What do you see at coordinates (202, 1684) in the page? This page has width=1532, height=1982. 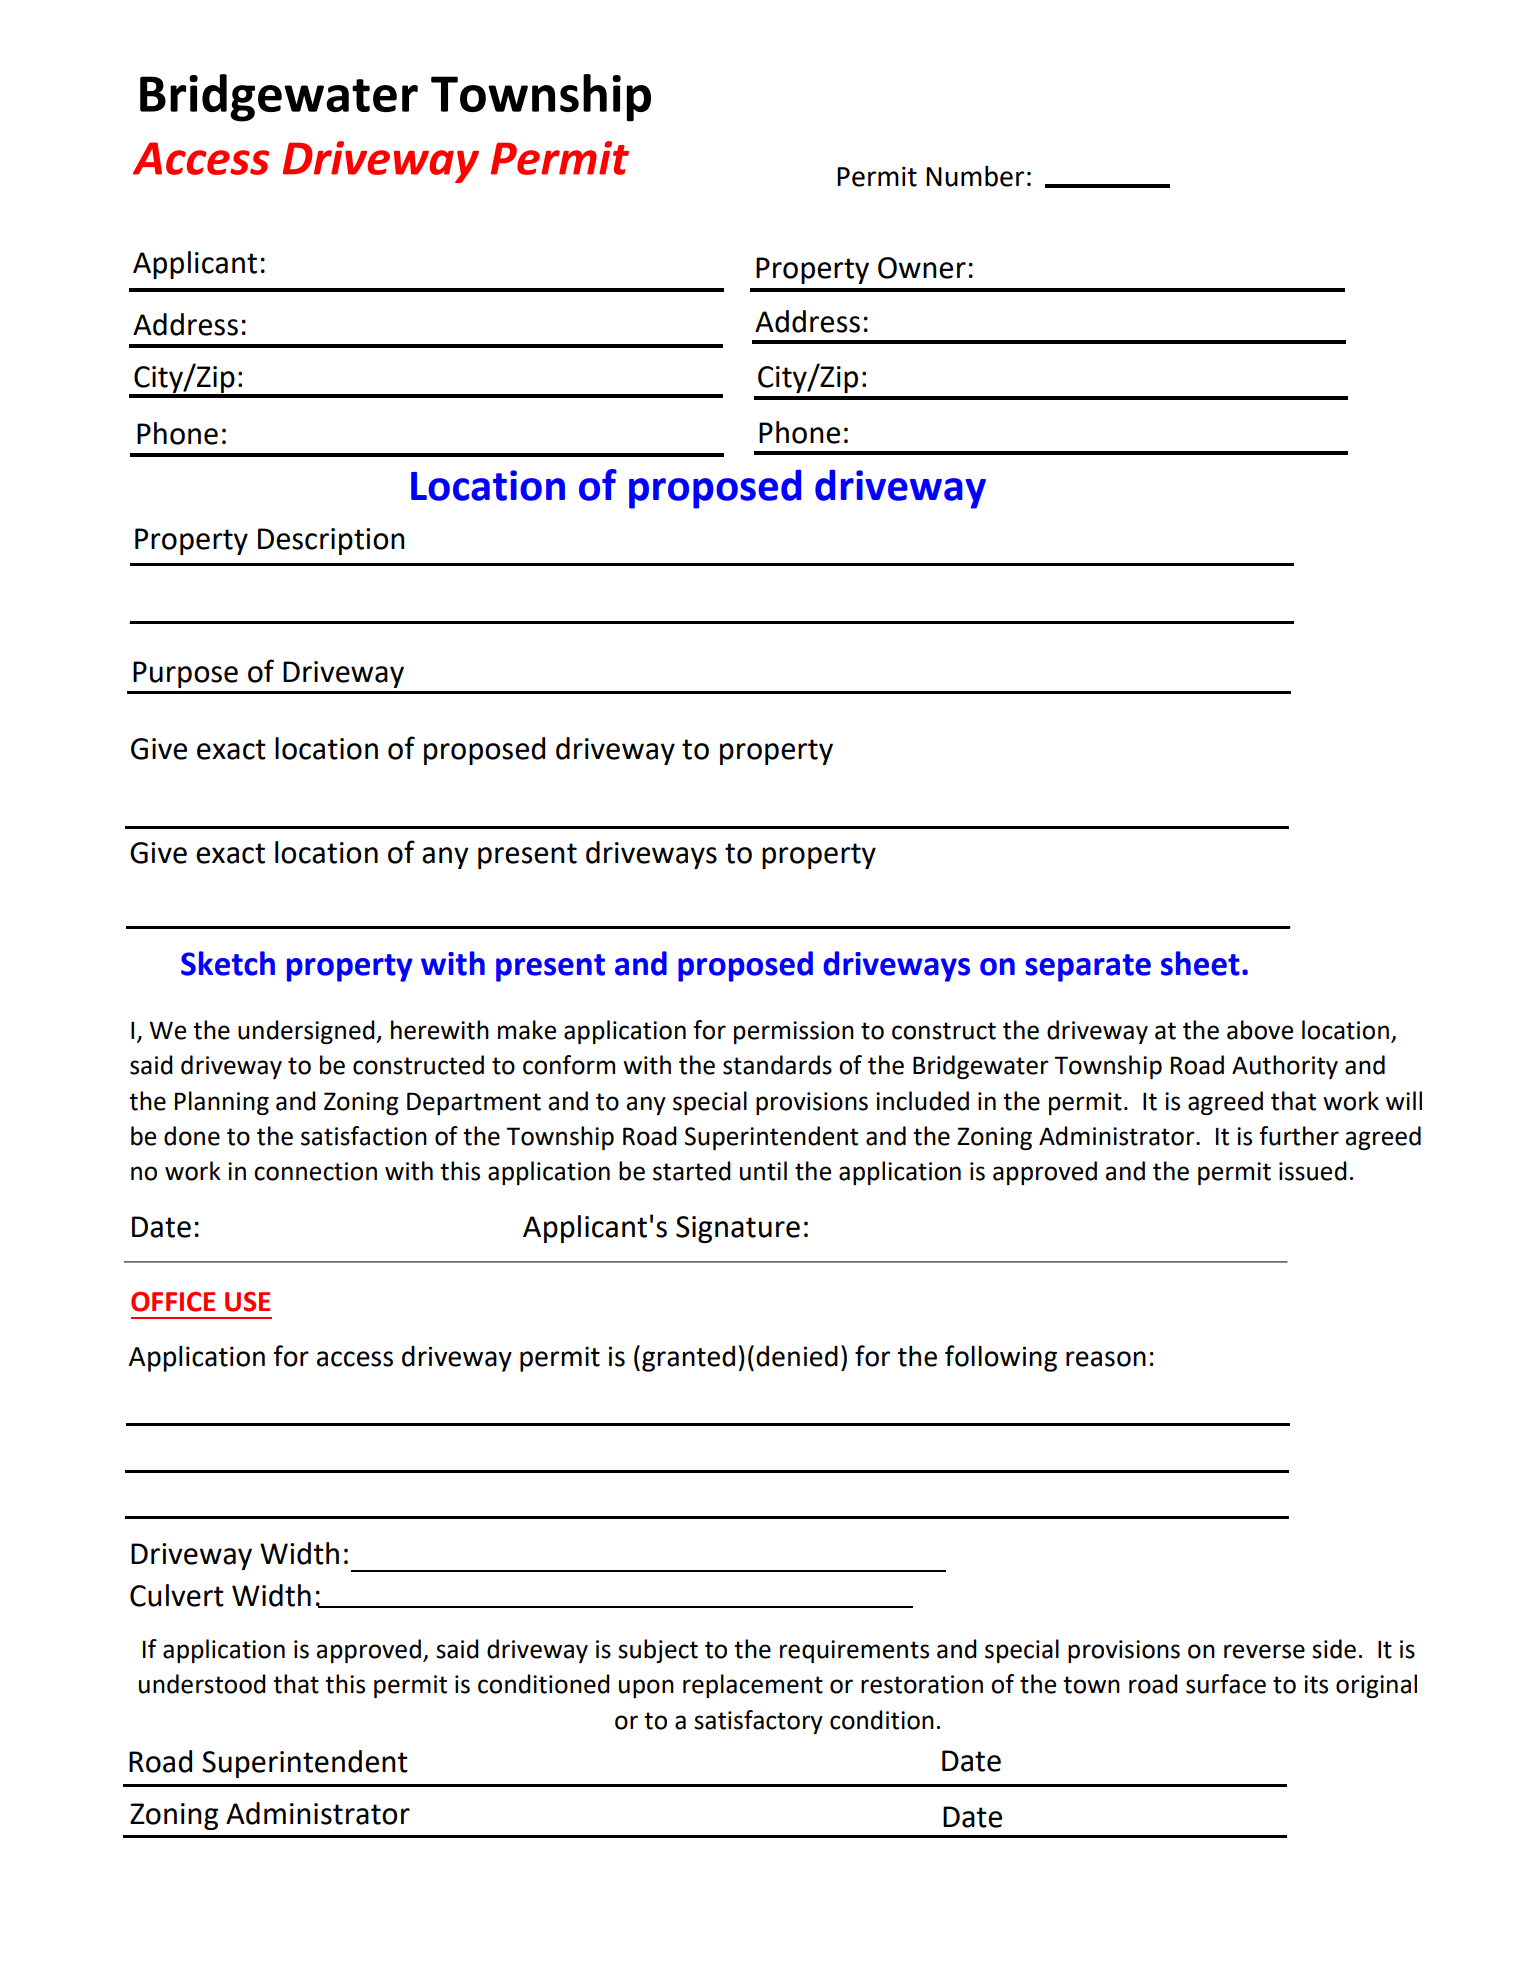 I see `understood` at bounding box center [202, 1684].
